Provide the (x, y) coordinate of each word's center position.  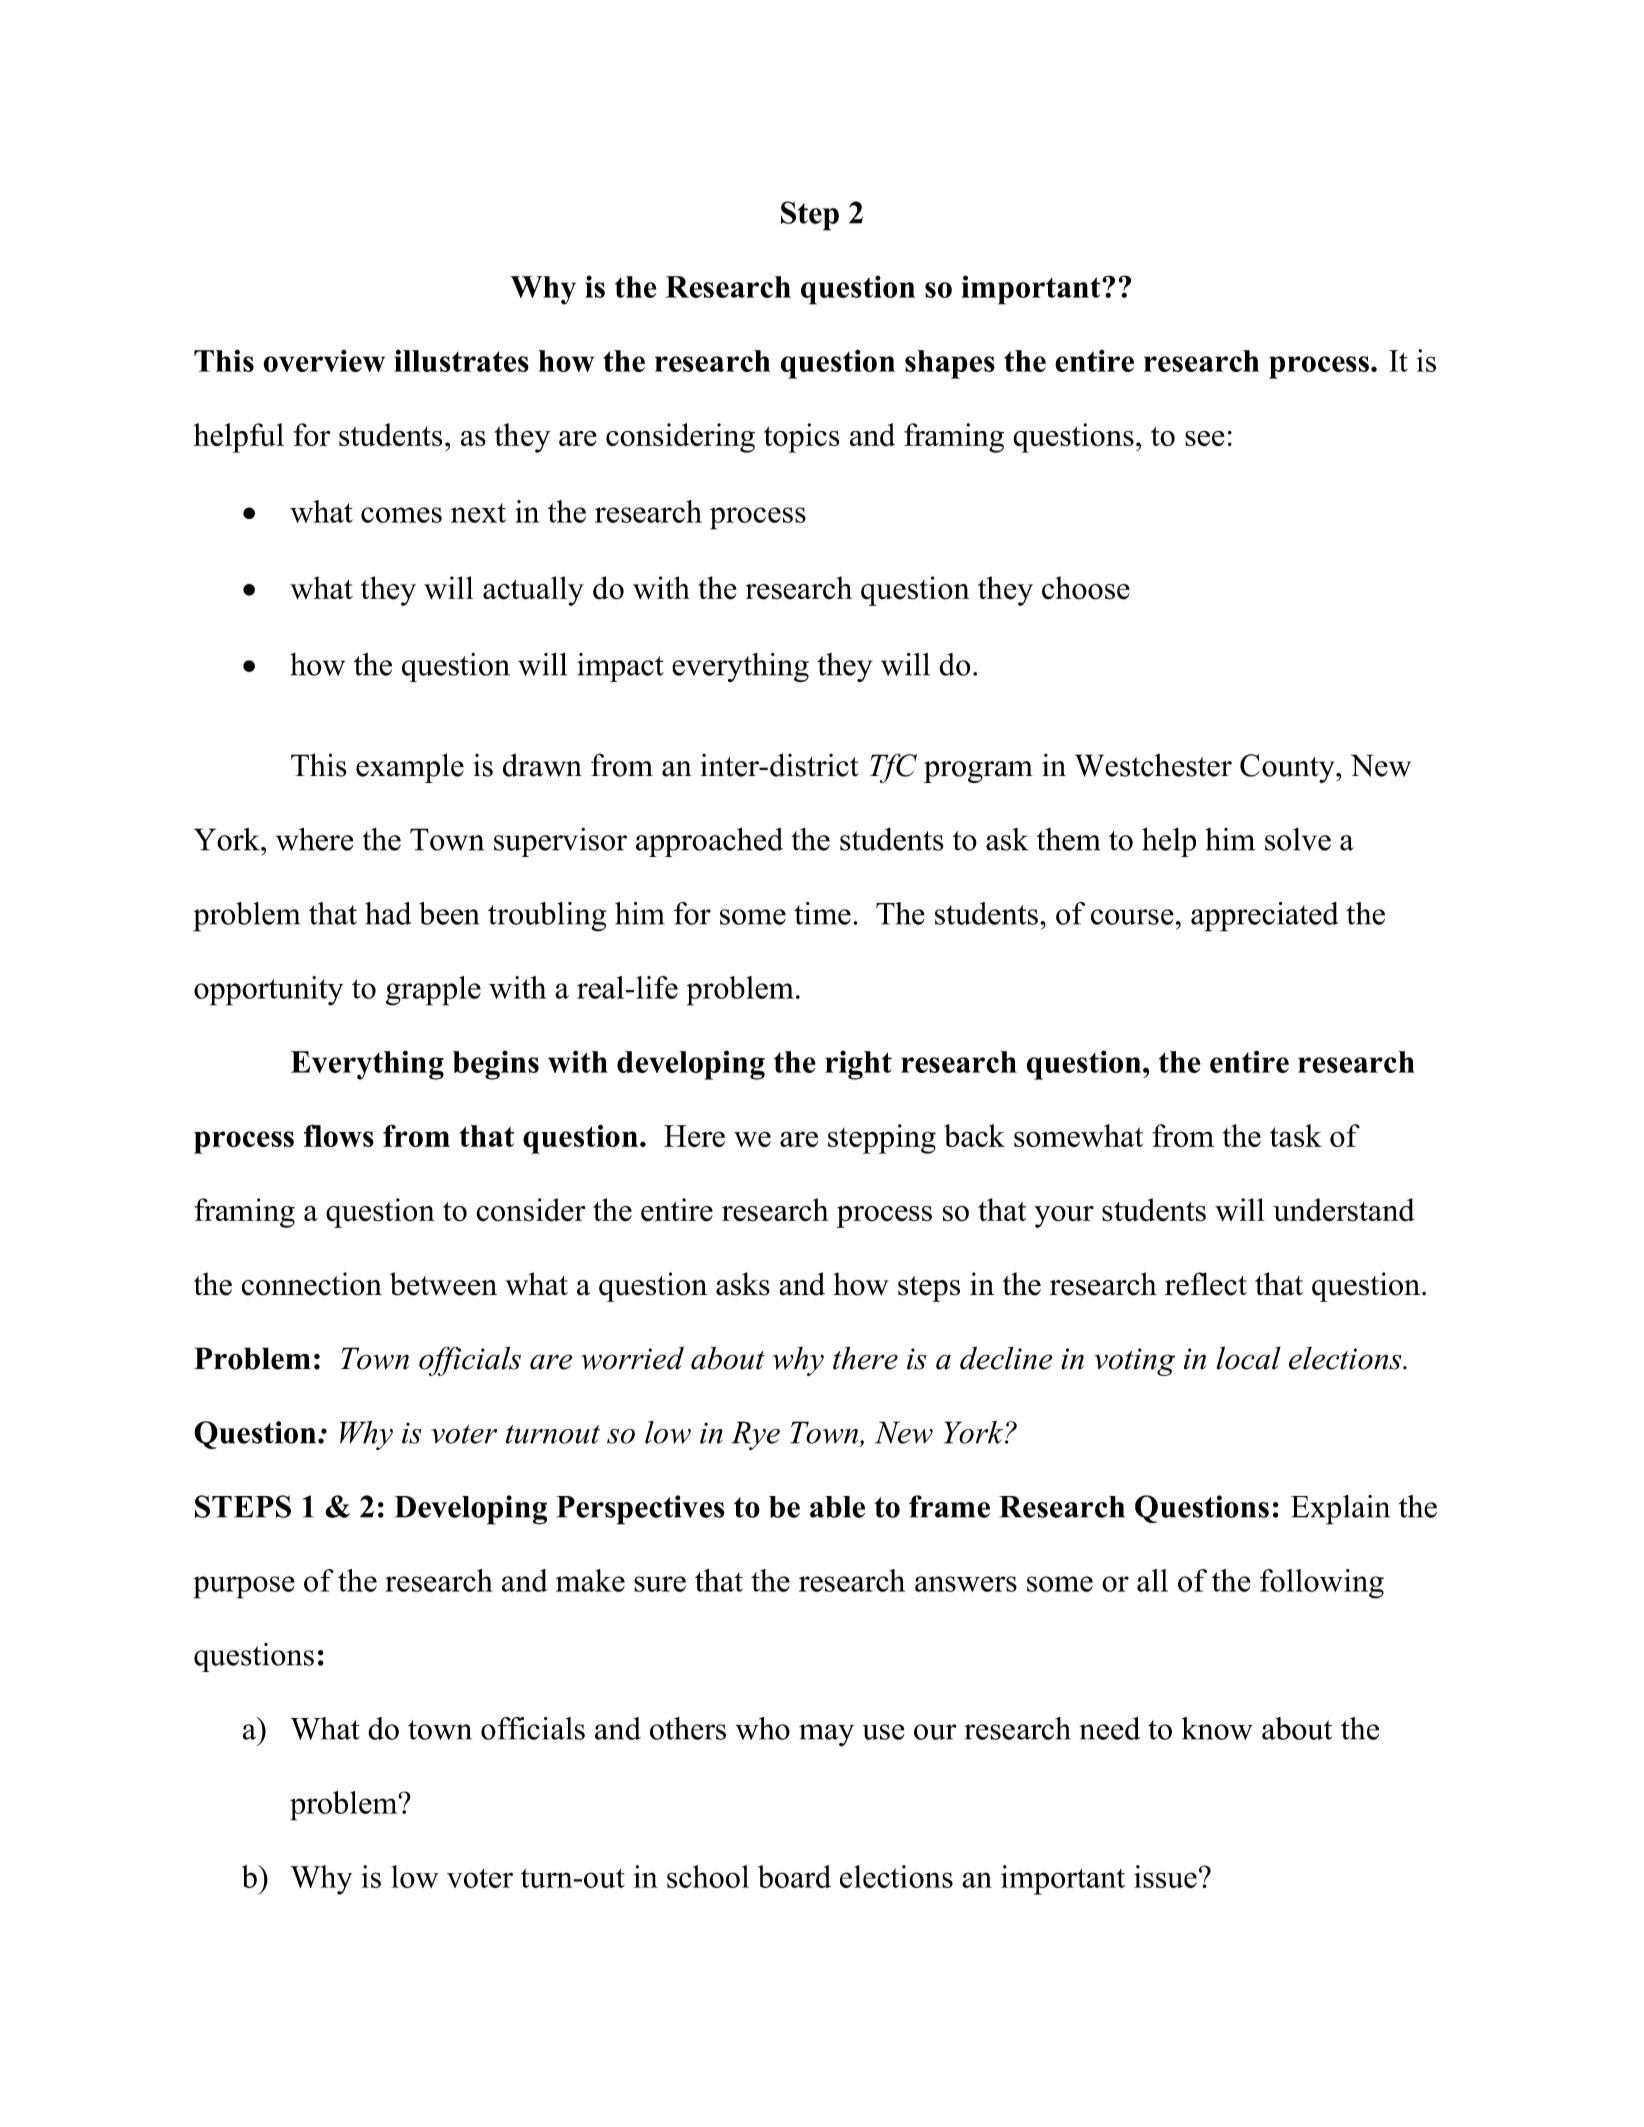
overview (324, 360)
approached (709, 842)
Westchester (1153, 765)
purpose (244, 1587)
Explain (1340, 1510)
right (858, 1065)
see (1204, 438)
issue (1165, 1876)
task (1296, 1135)
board (794, 1876)
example (410, 768)
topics (802, 438)
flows (339, 1135)
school (708, 1876)
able (837, 1507)
